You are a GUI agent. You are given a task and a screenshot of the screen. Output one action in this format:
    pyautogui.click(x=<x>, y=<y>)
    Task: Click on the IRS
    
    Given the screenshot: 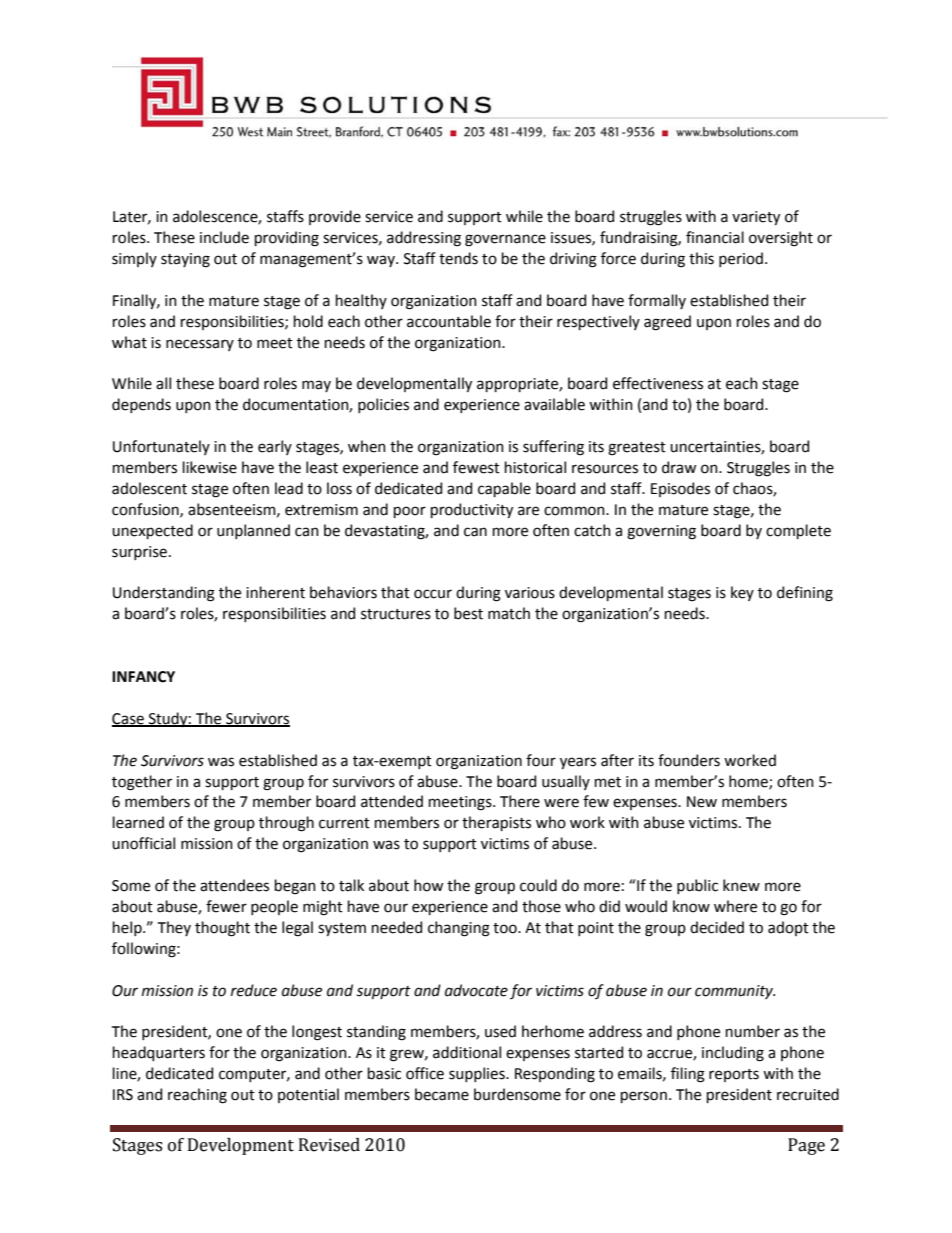 What is the action you would take?
    pyautogui.click(x=123, y=1095)
